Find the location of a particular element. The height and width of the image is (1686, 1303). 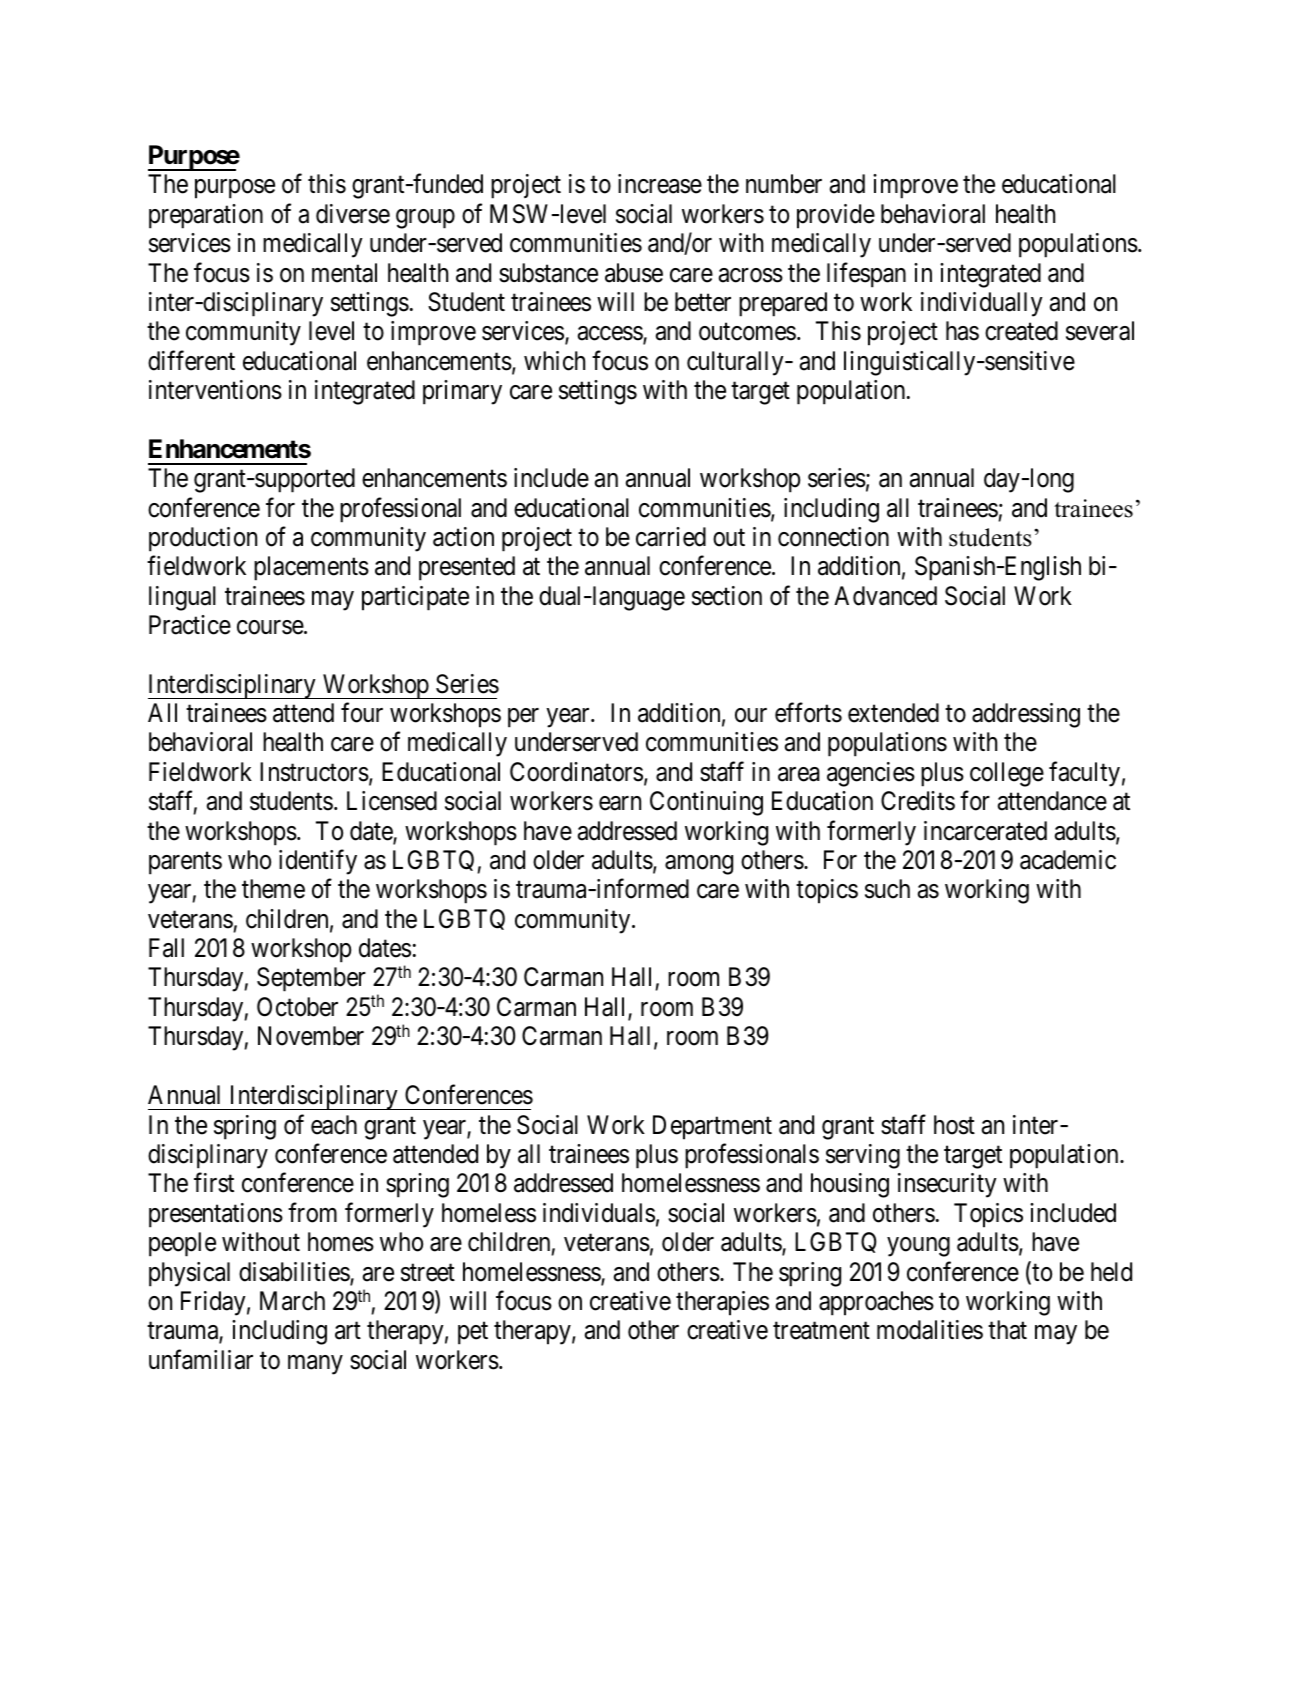

diverse is located at coordinates (353, 214).
